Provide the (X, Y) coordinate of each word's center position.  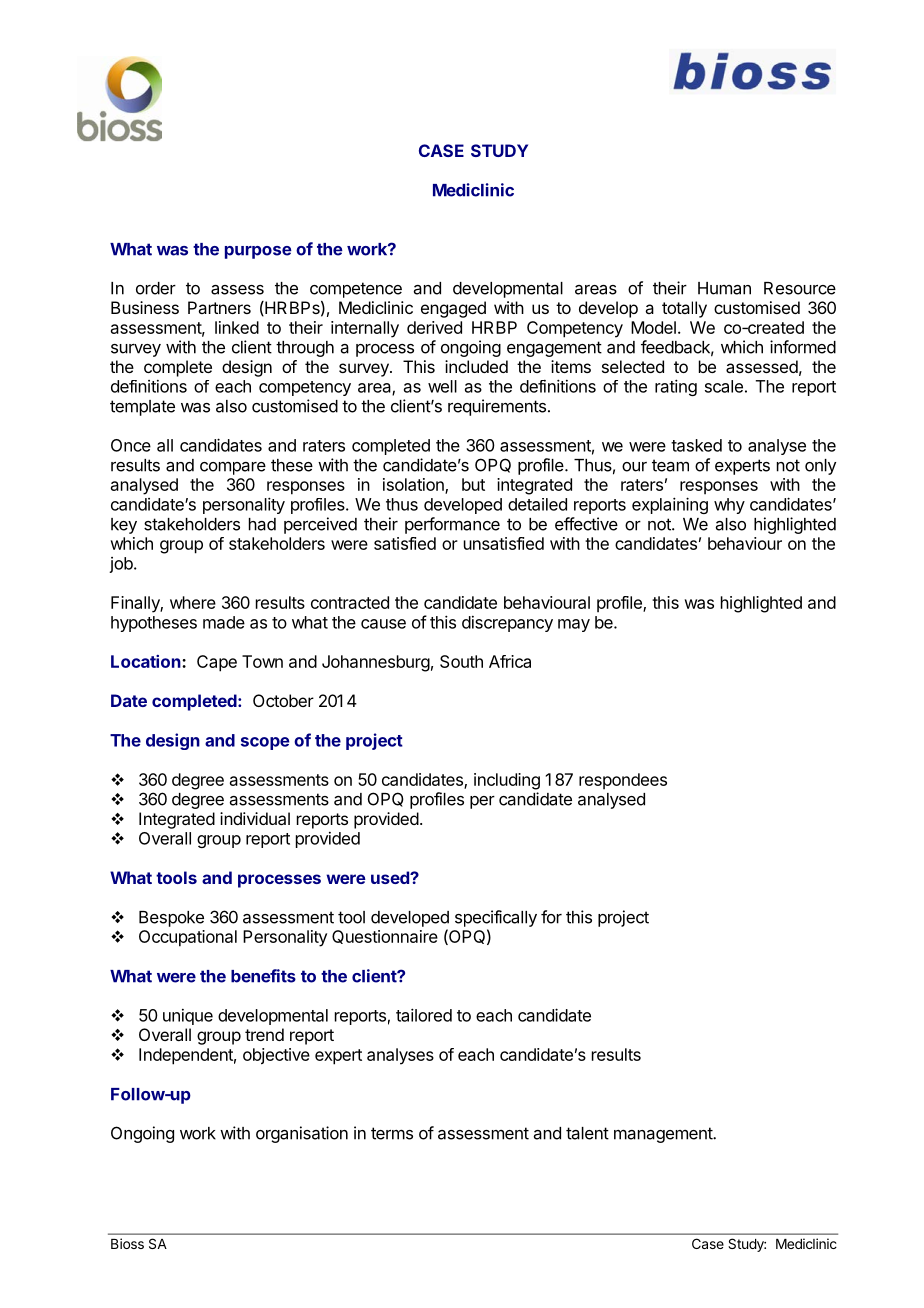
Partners (219, 307)
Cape (217, 663)
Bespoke (171, 919)
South (461, 661)
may (574, 625)
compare (233, 468)
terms (392, 1133)
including (507, 781)
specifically (496, 918)
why (729, 506)
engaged (453, 309)
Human (724, 288)
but (473, 484)
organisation (302, 1134)
